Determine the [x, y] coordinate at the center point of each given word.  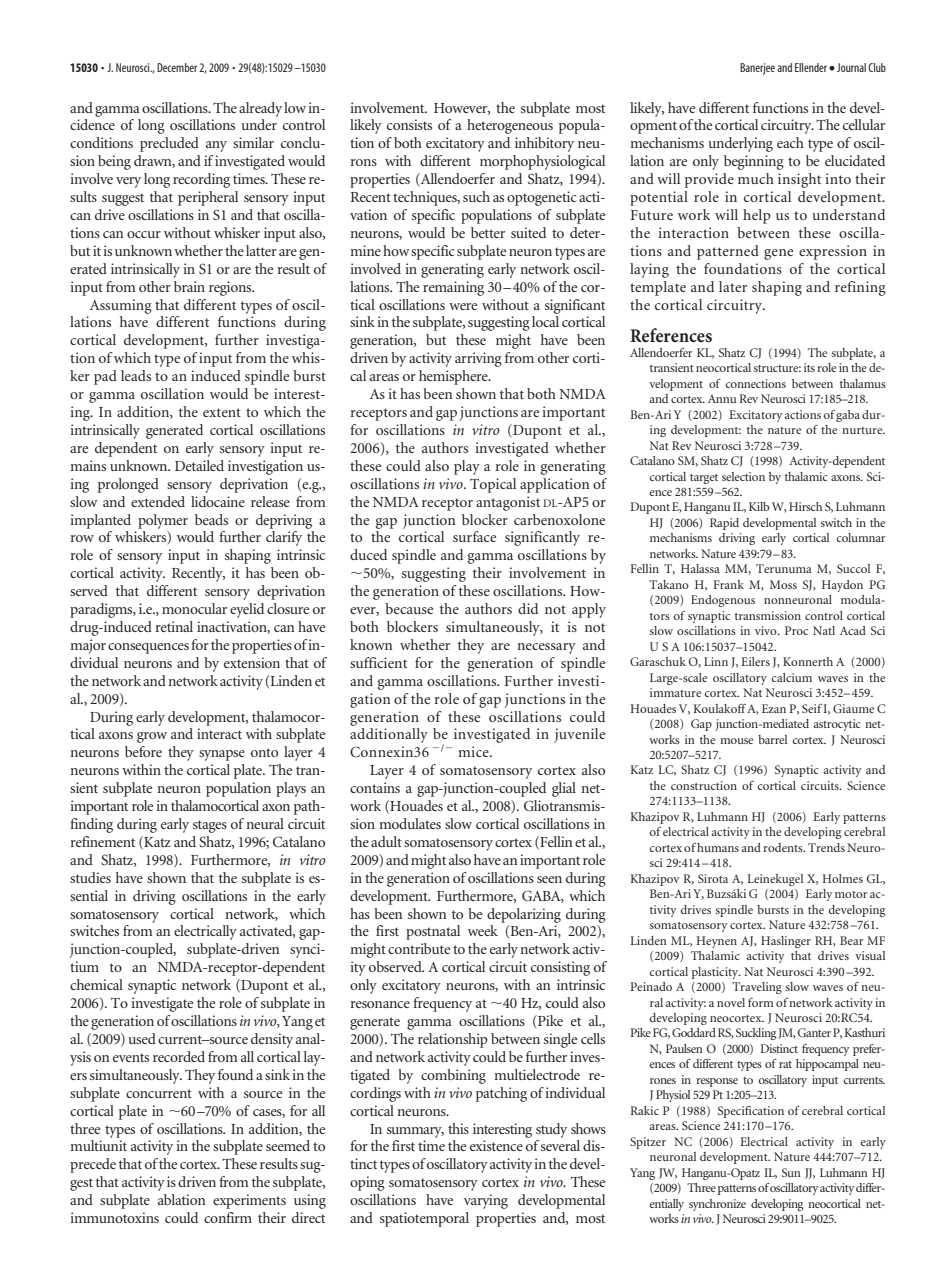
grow [152, 737]
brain [189, 286]
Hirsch [805, 506]
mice [474, 751]
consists [409, 124]
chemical [96, 984]
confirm [228, 1217]
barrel [772, 739]
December [177, 67]
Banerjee [757, 69]
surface [474, 536]
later [733, 286]
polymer [163, 521]
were [463, 306]
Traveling [757, 988]
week [483, 930]
